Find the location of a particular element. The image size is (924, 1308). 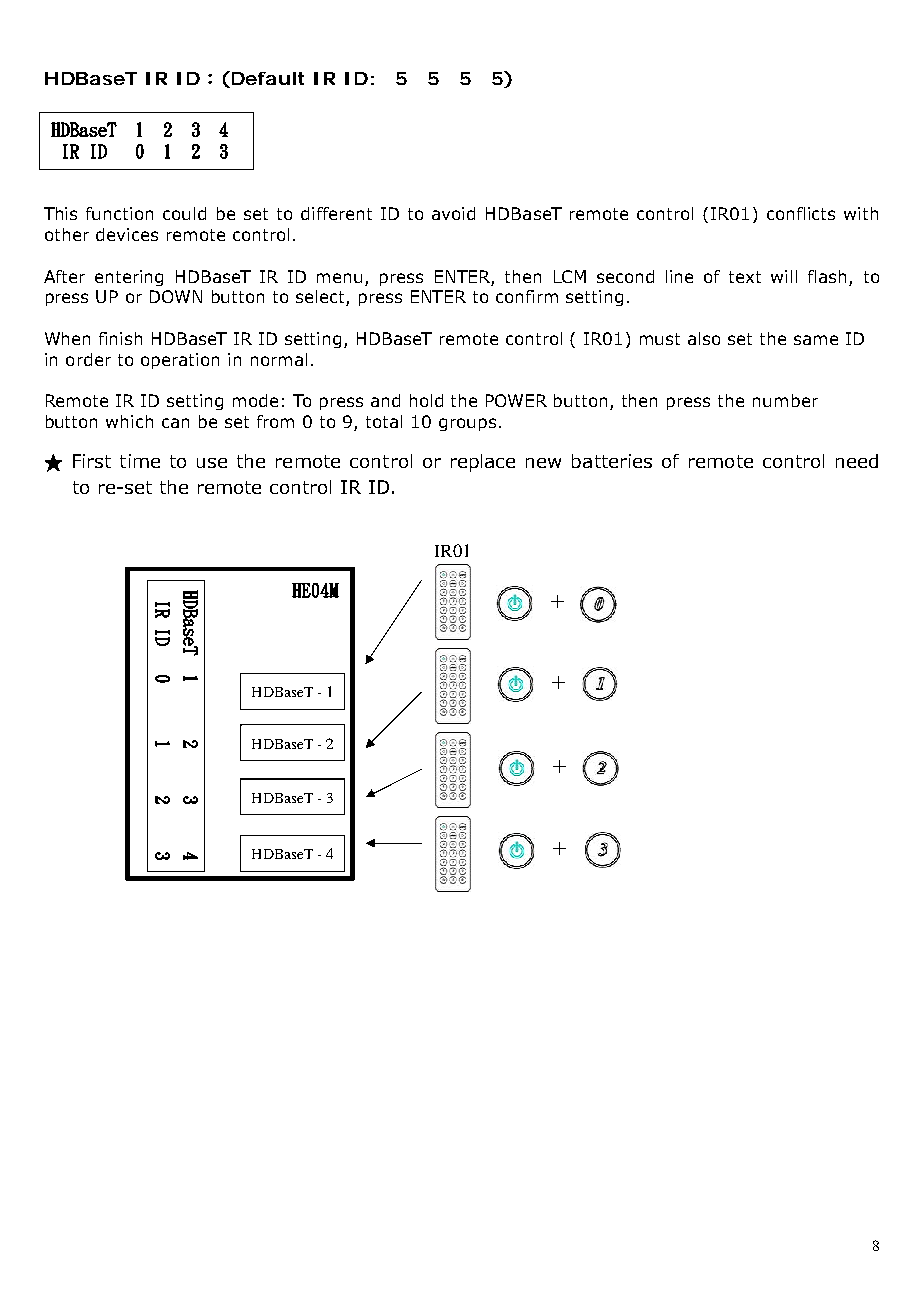

must is located at coordinates (660, 339).
